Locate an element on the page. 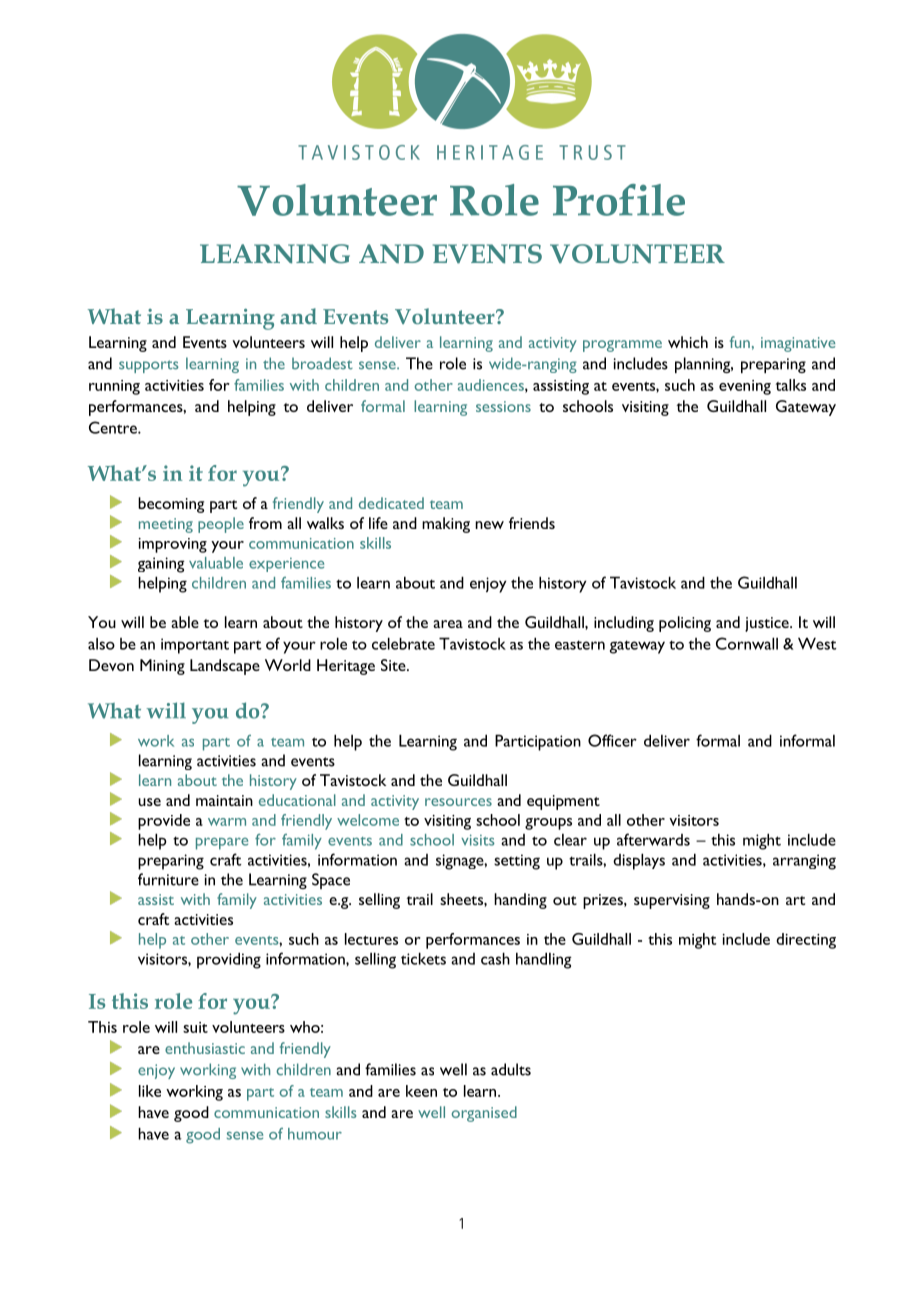 This image has width=924, height=1308. Profile is located at coordinates (619, 200).
